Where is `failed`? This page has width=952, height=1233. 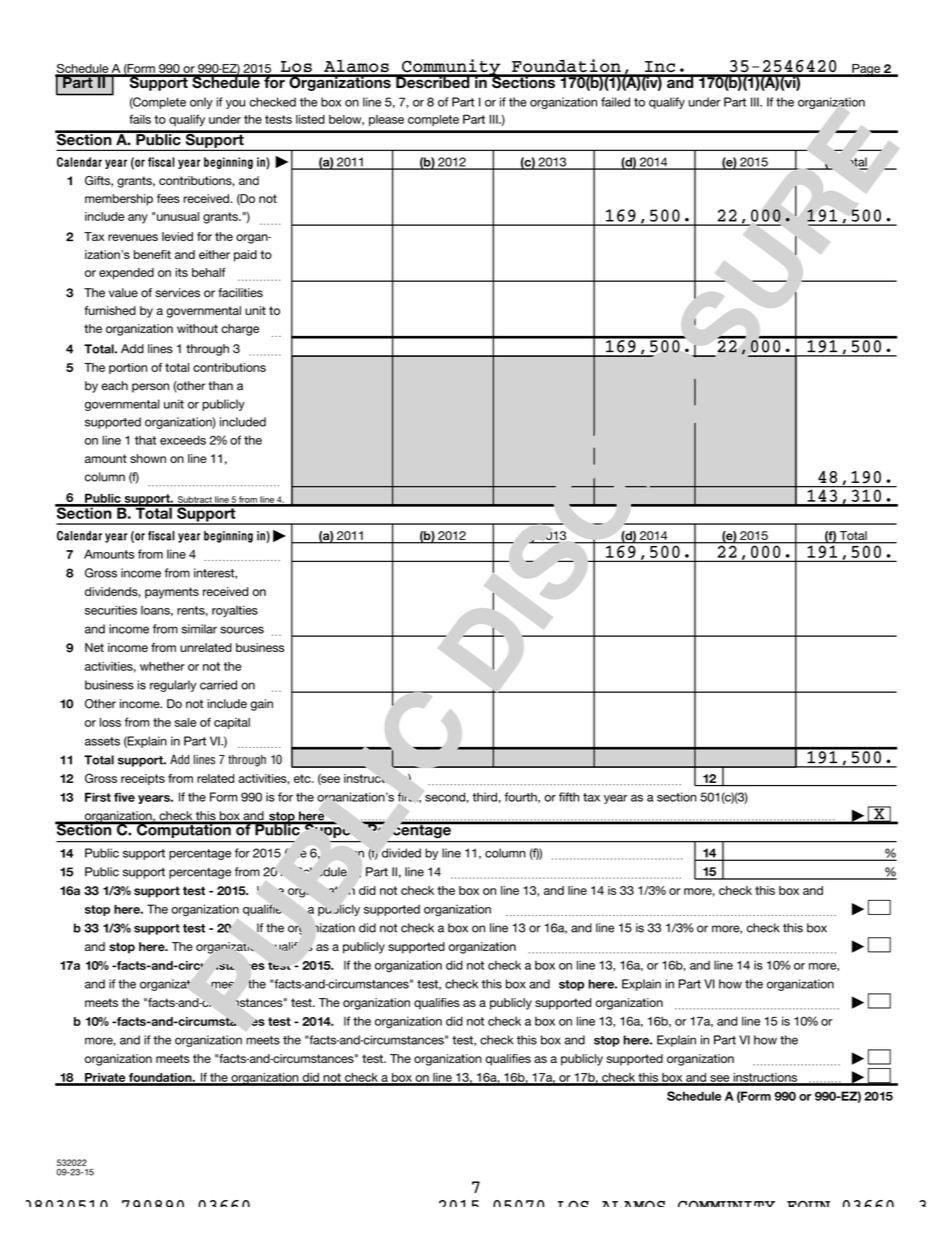
failed is located at coordinates (615, 102).
